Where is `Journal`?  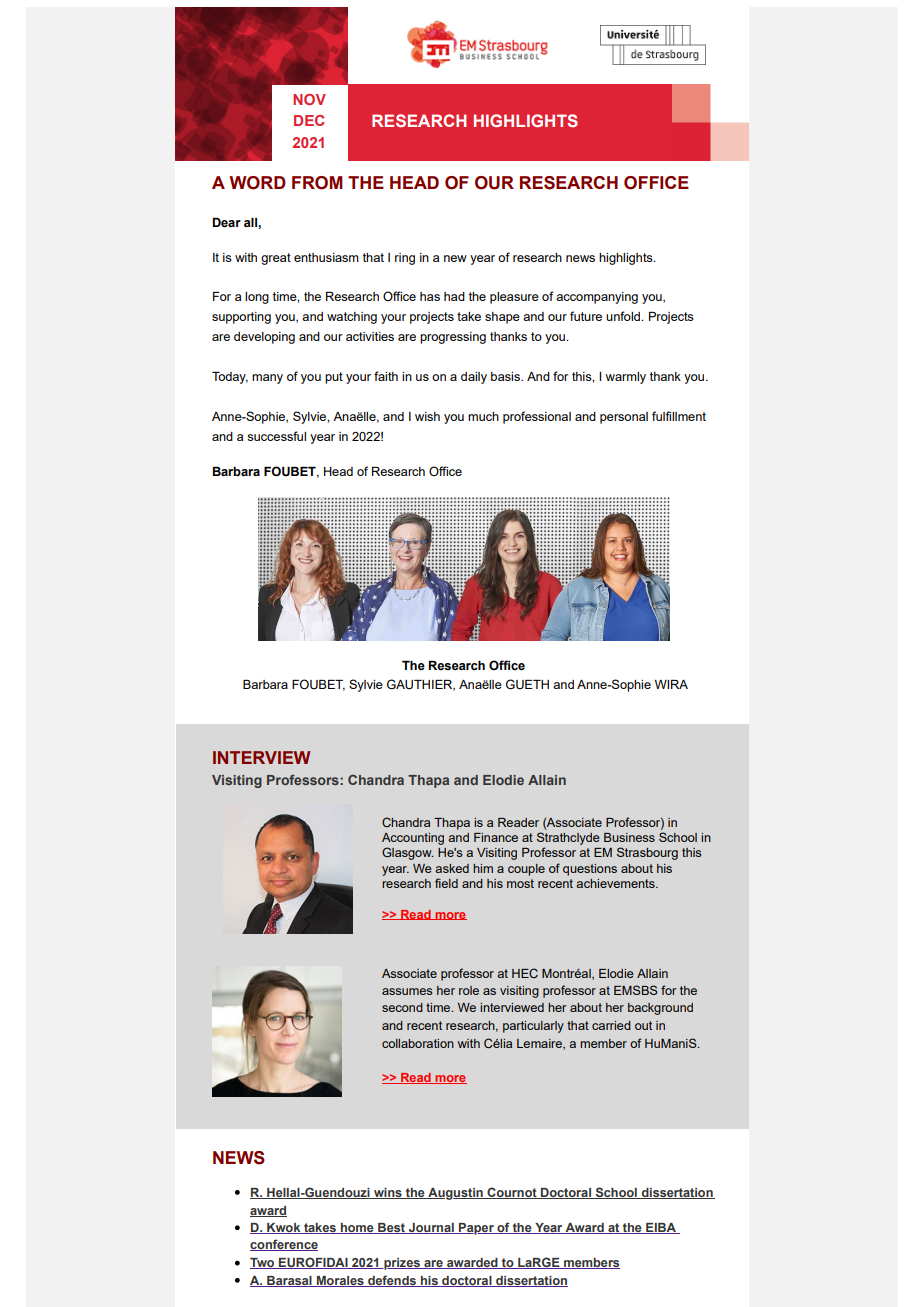 Journal is located at coordinates (431, 1228).
